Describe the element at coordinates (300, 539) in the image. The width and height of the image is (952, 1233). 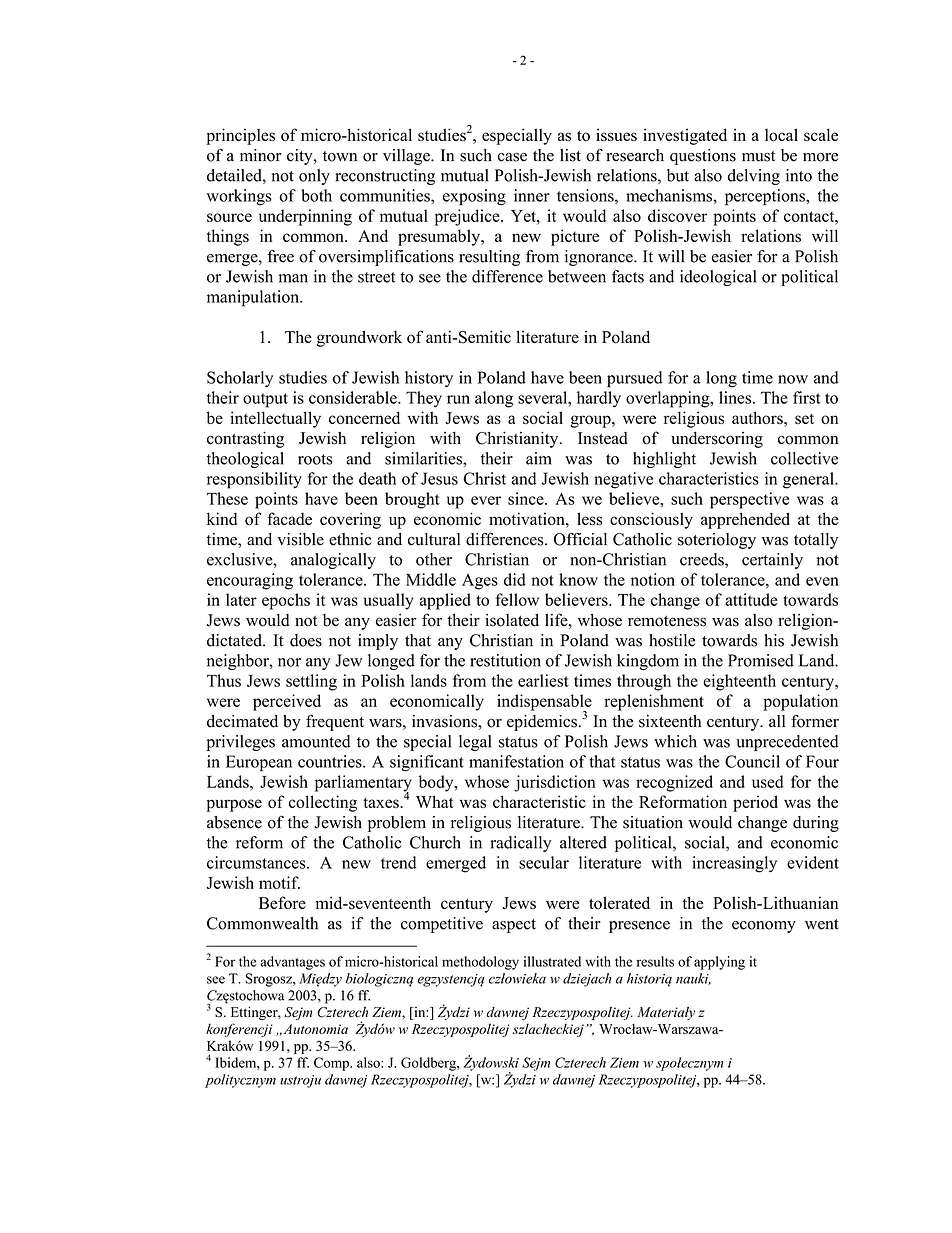
I see `visible` at that location.
